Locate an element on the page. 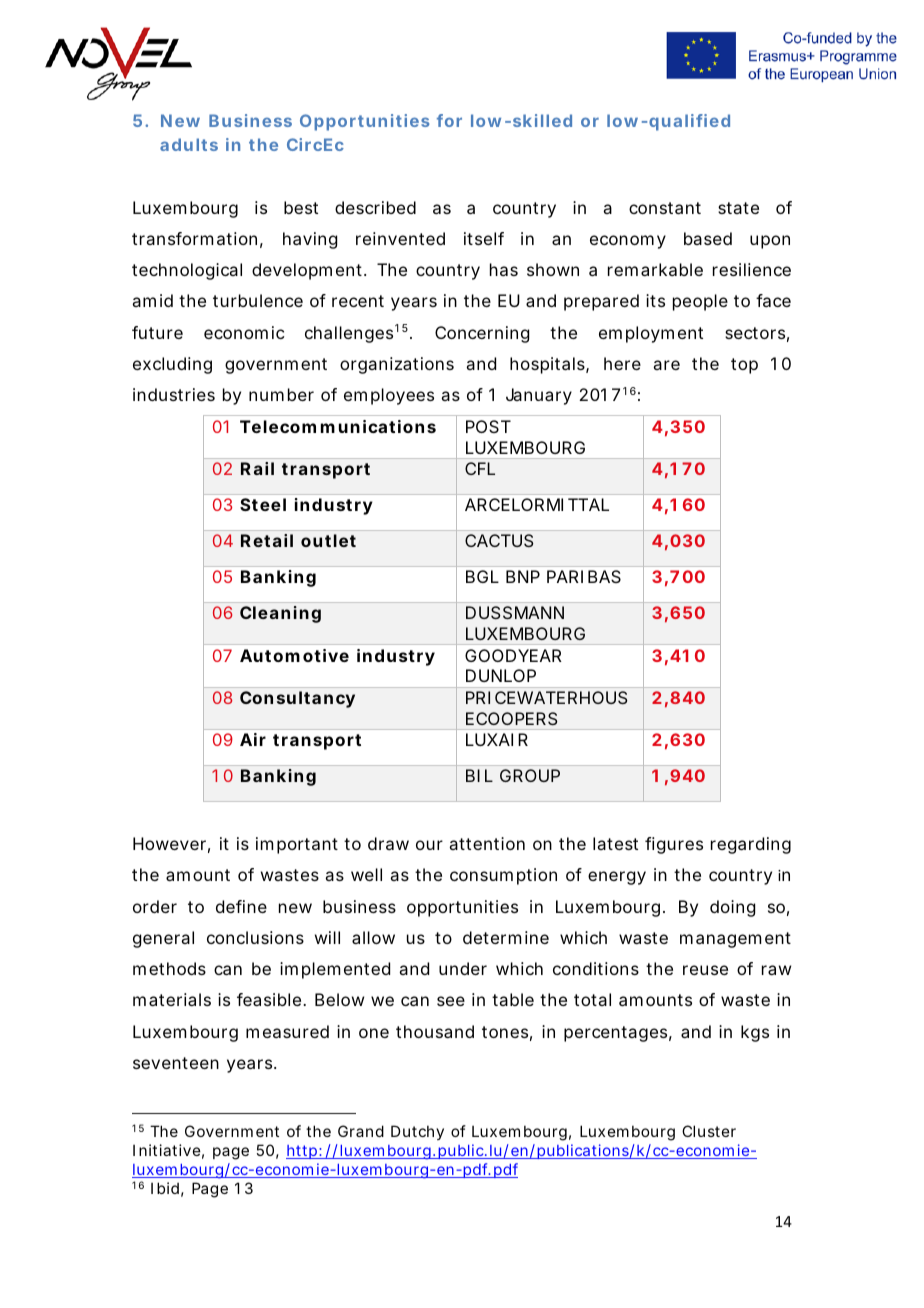 The height and width of the page is (1308, 924). Ibid is located at coordinates (165, 1188).
